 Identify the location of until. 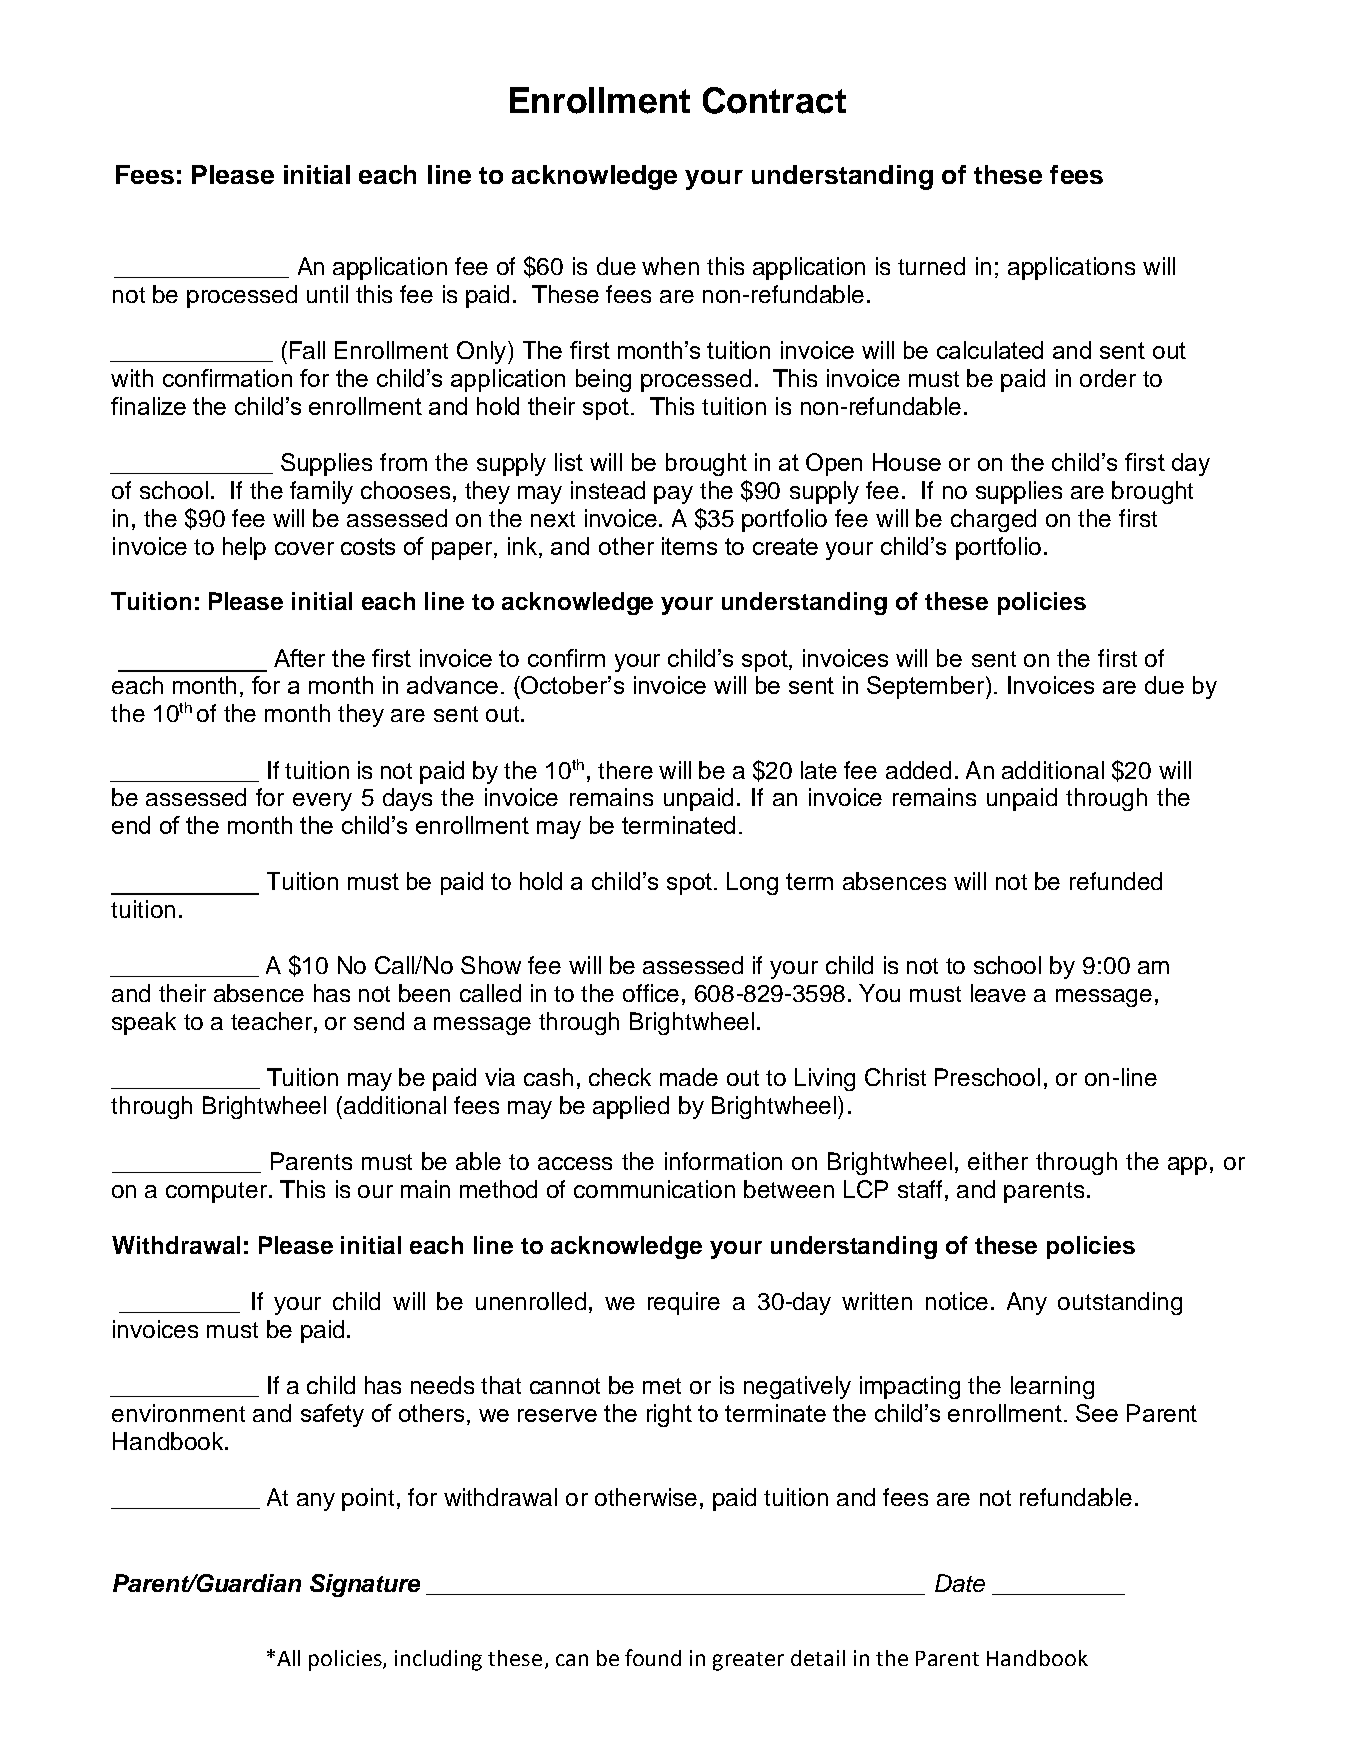
(327, 294).
